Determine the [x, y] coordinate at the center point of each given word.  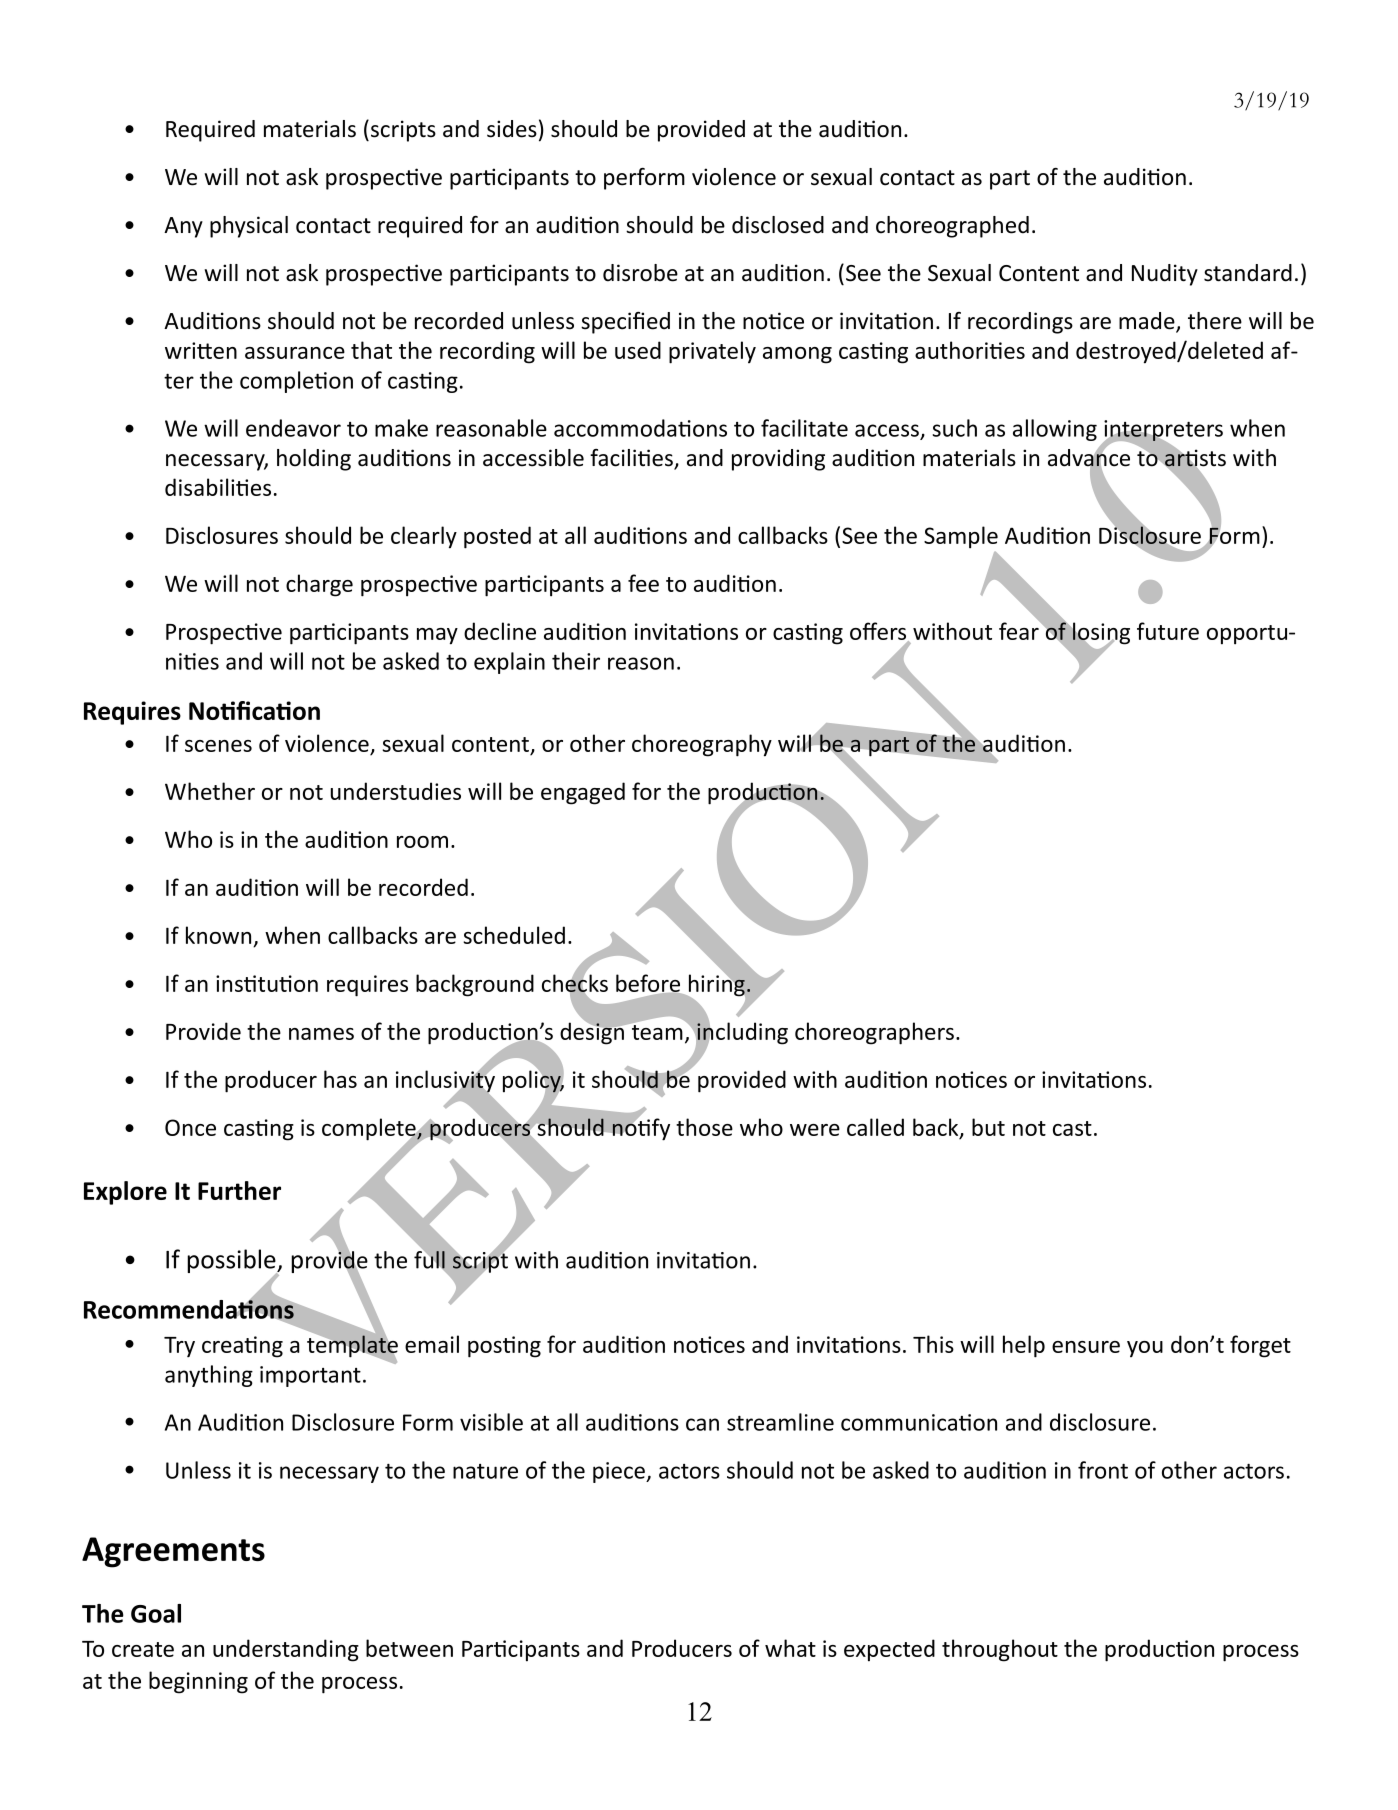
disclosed [778, 225]
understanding [286, 1650]
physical [249, 227]
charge [319, 585]
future [1168, 631]
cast [1072, 1128]
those [704, 1127]
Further [239, 1190]
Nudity [1165, 275]
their [576, 661]
